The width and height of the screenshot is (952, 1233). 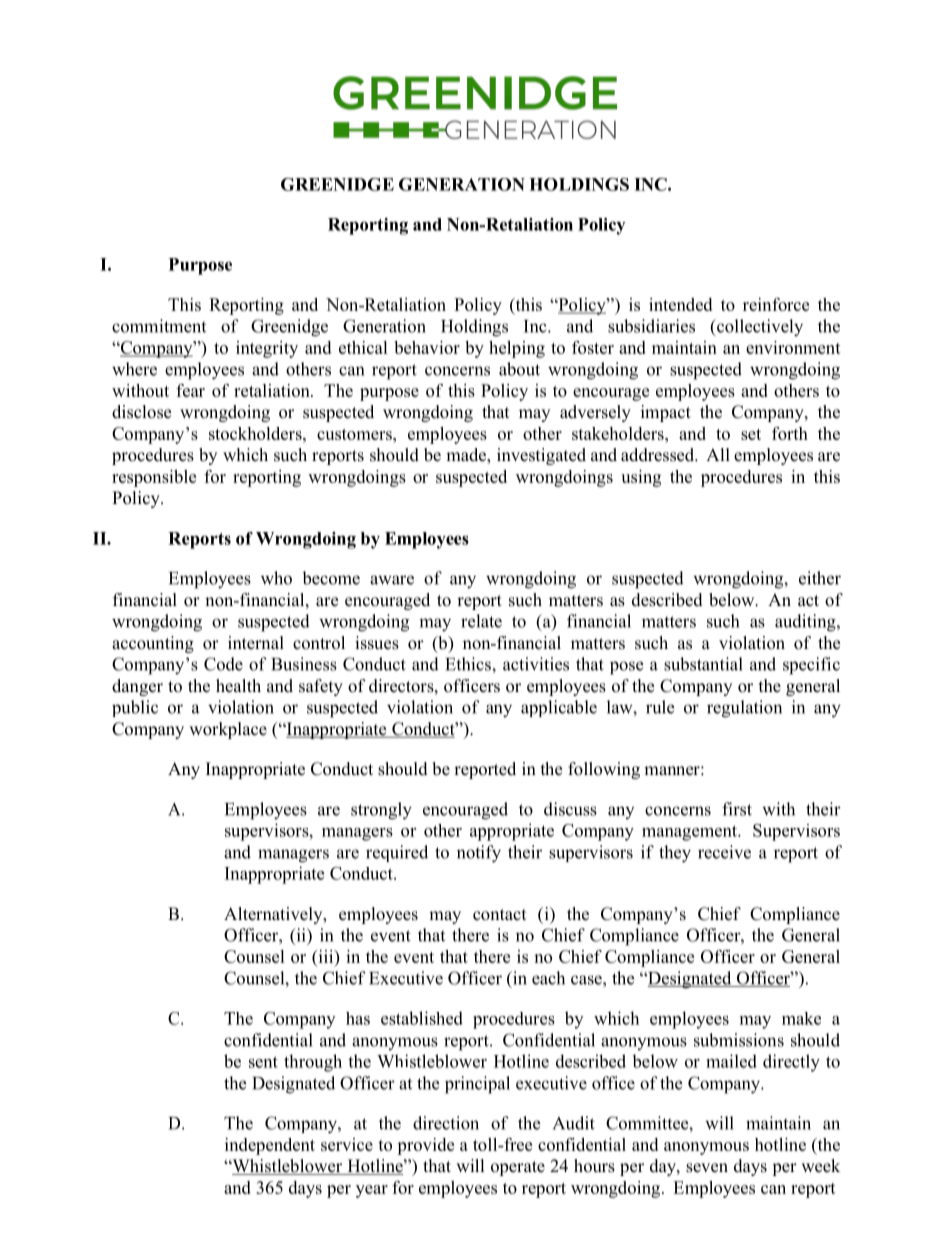 What do you see at coordinates (392, 580) in the screenshot?
I see `aware` at bounding box center [392, 580].
